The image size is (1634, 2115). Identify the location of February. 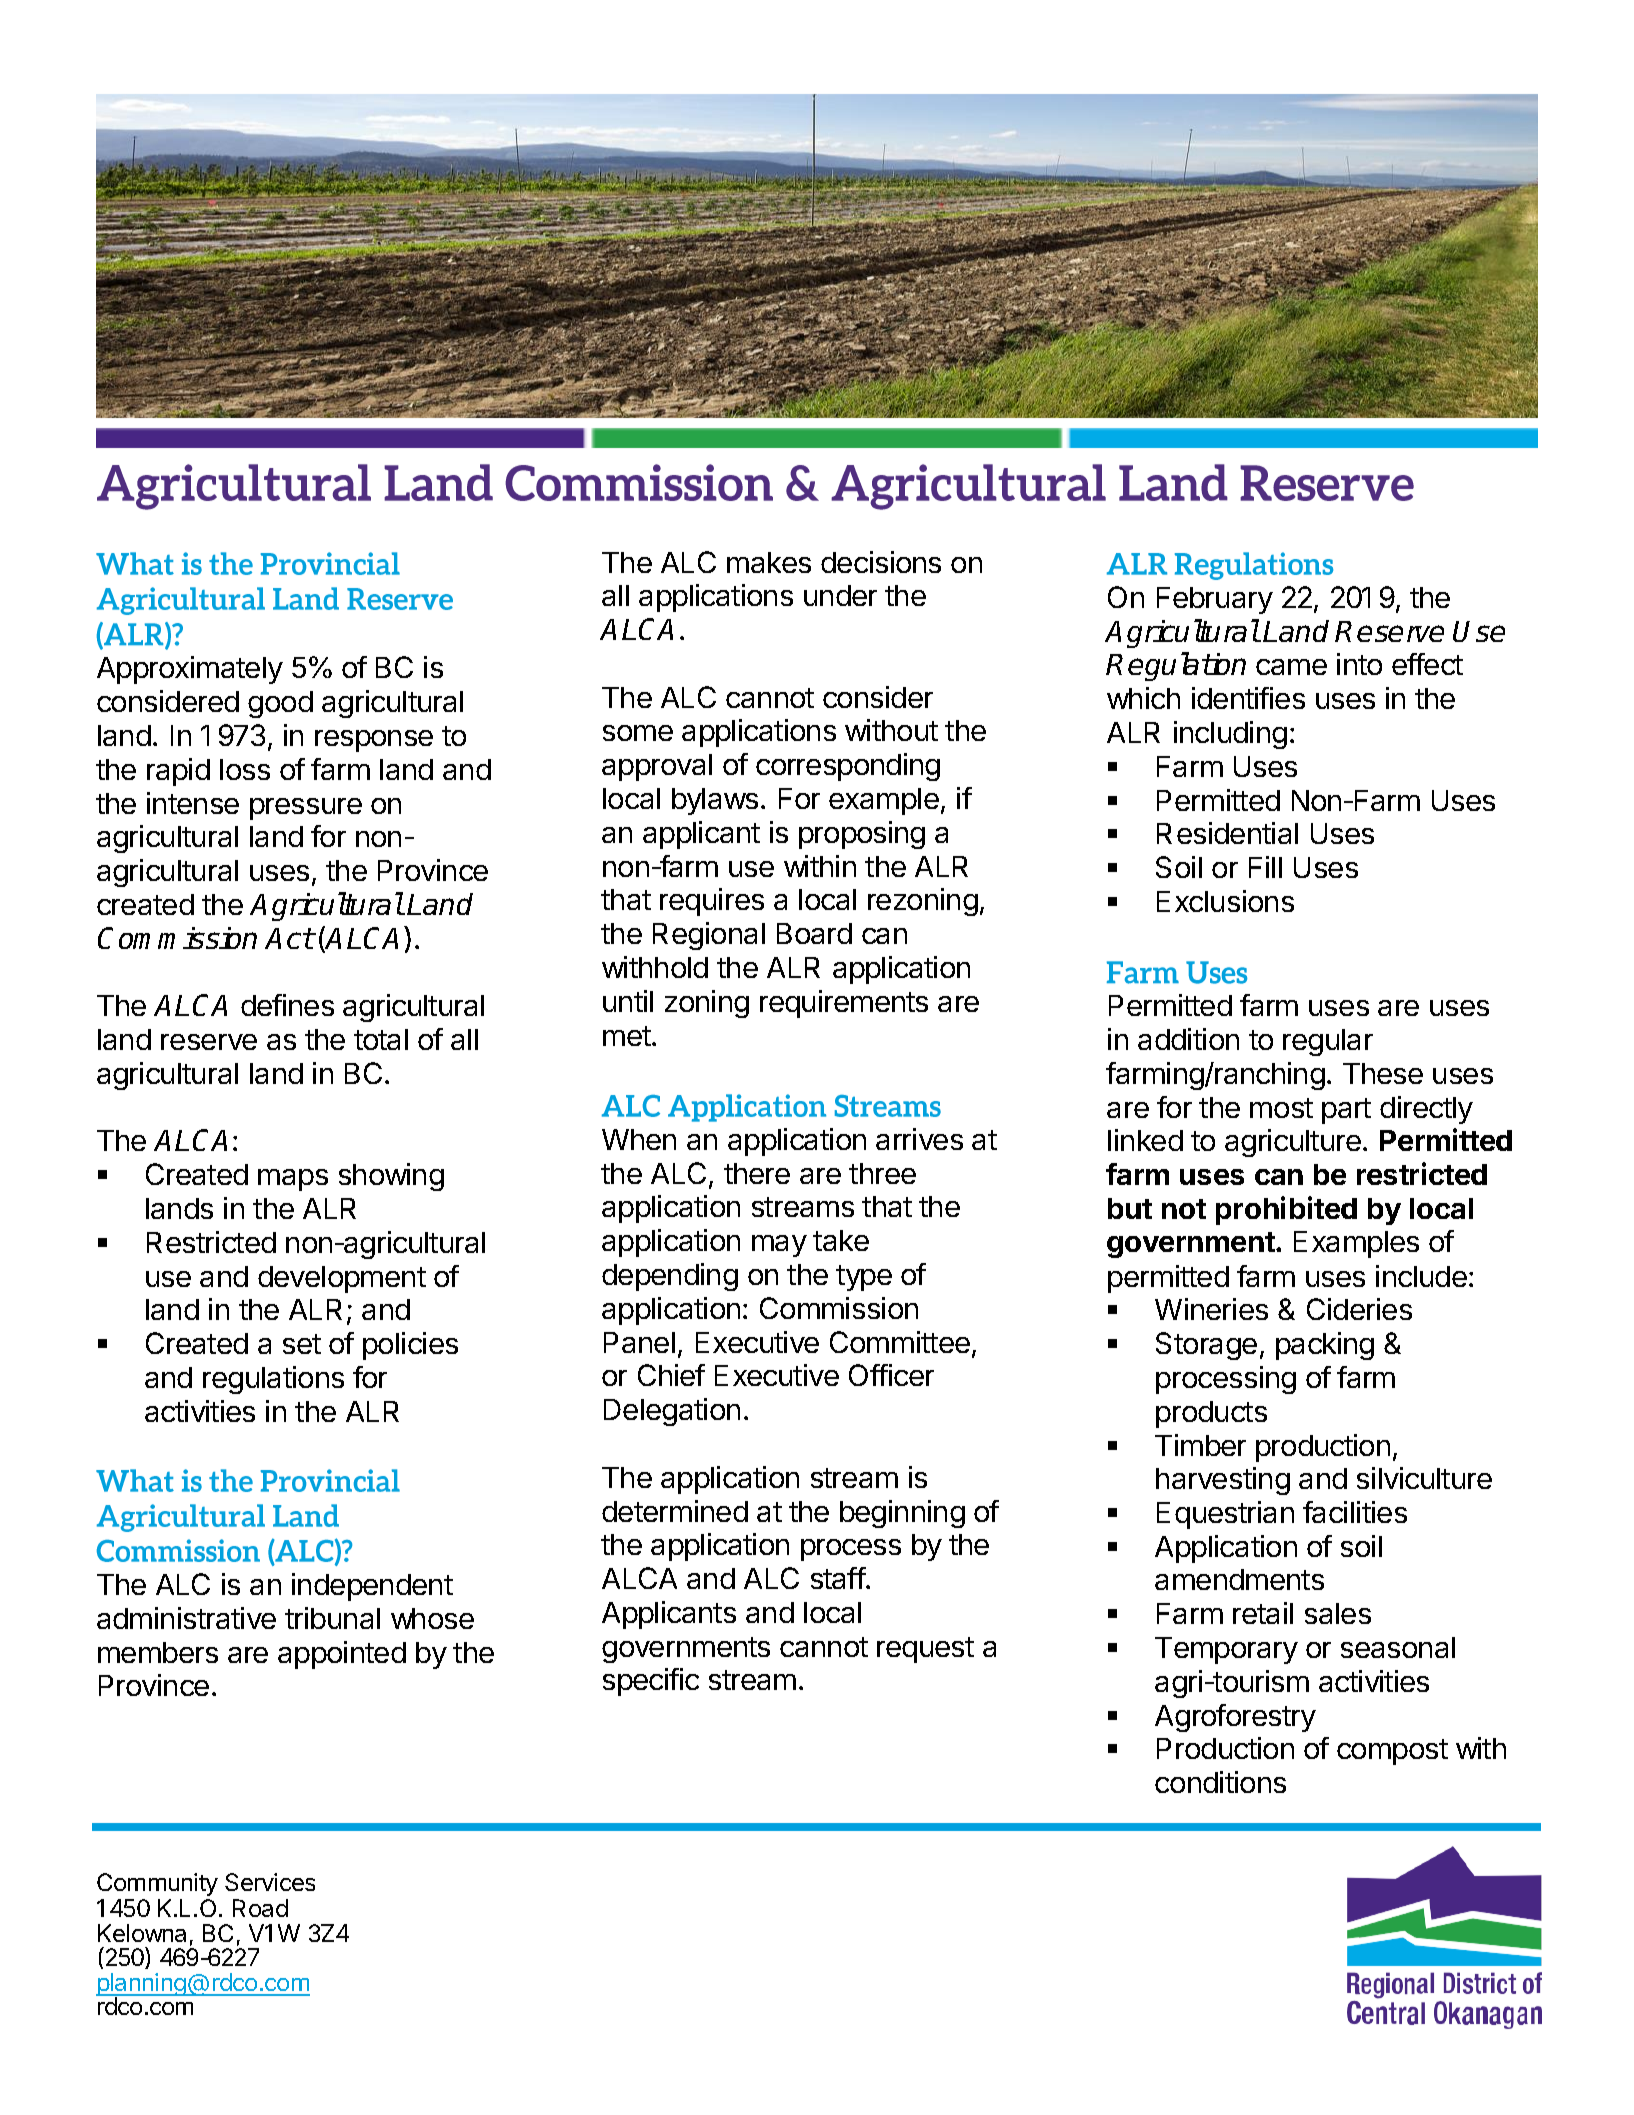
(1215, 600).
